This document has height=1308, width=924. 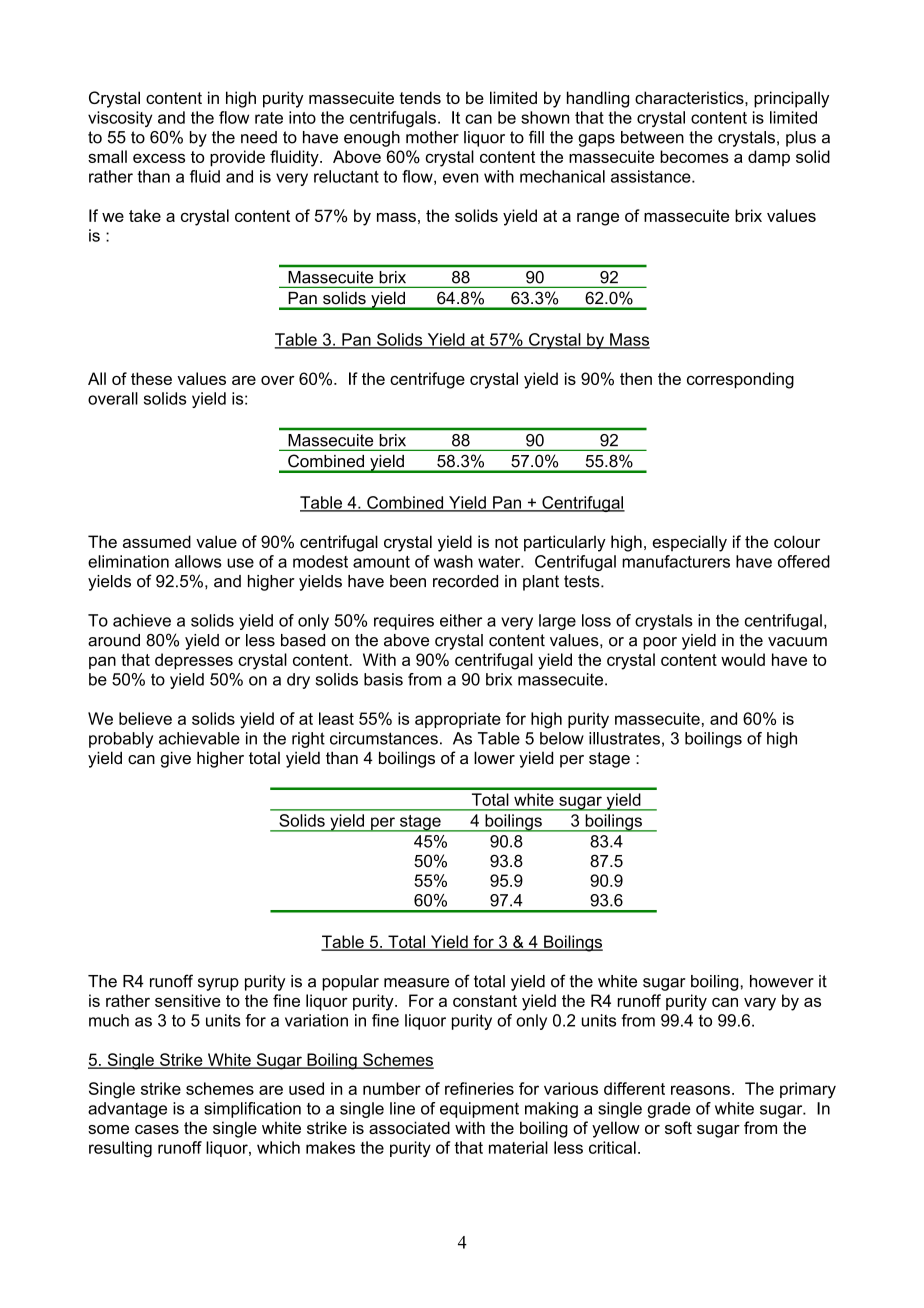 I want to click on equipment, so click(x=479, y=1110).
